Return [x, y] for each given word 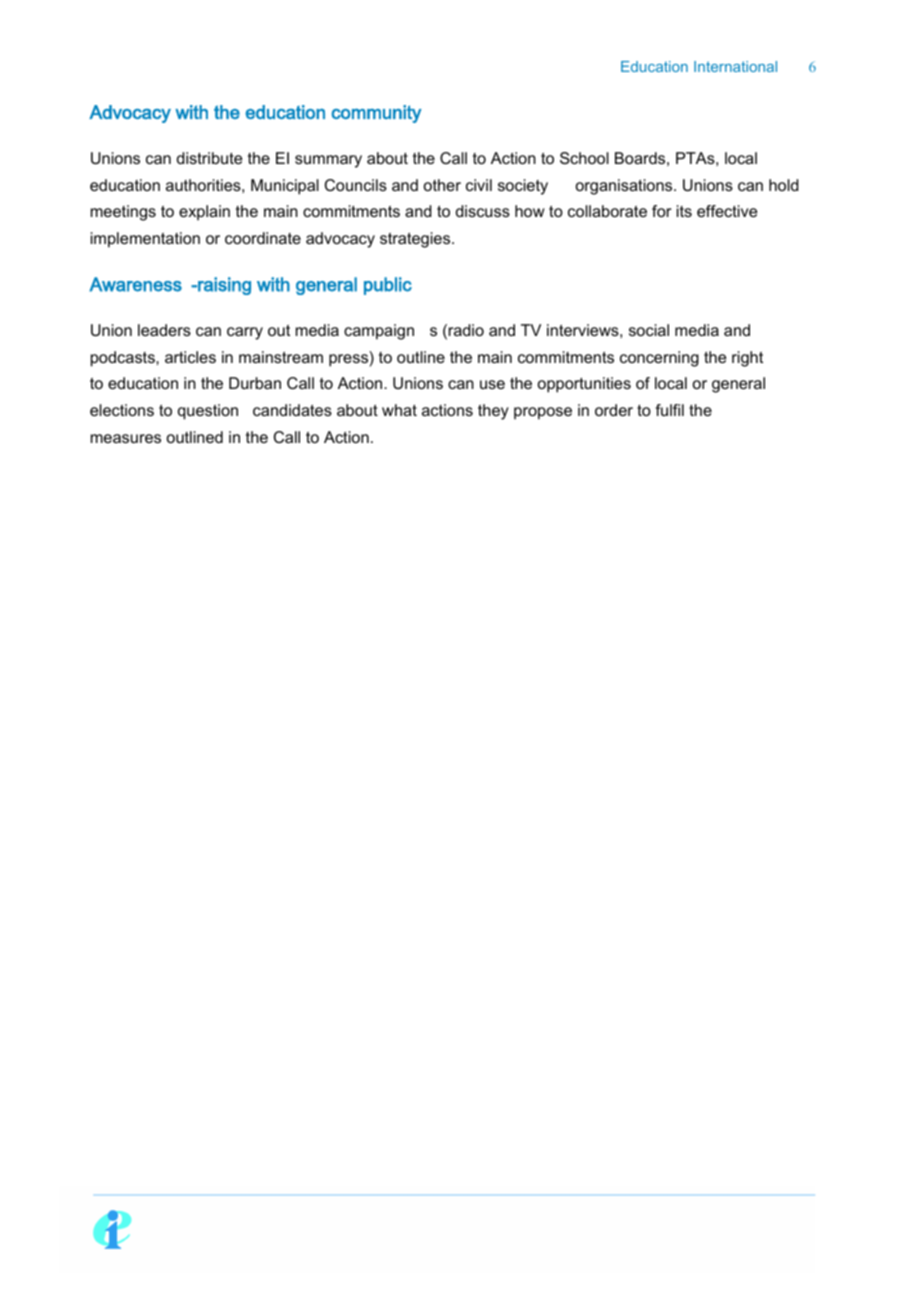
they [493, 412]
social [649, 330]
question [208, 412]
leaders [164, 330]
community [376, 114]
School [584, 158]
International [735, 66]
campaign [379, 332]
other [442, 185]
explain [204, 213]
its [684, 211]
